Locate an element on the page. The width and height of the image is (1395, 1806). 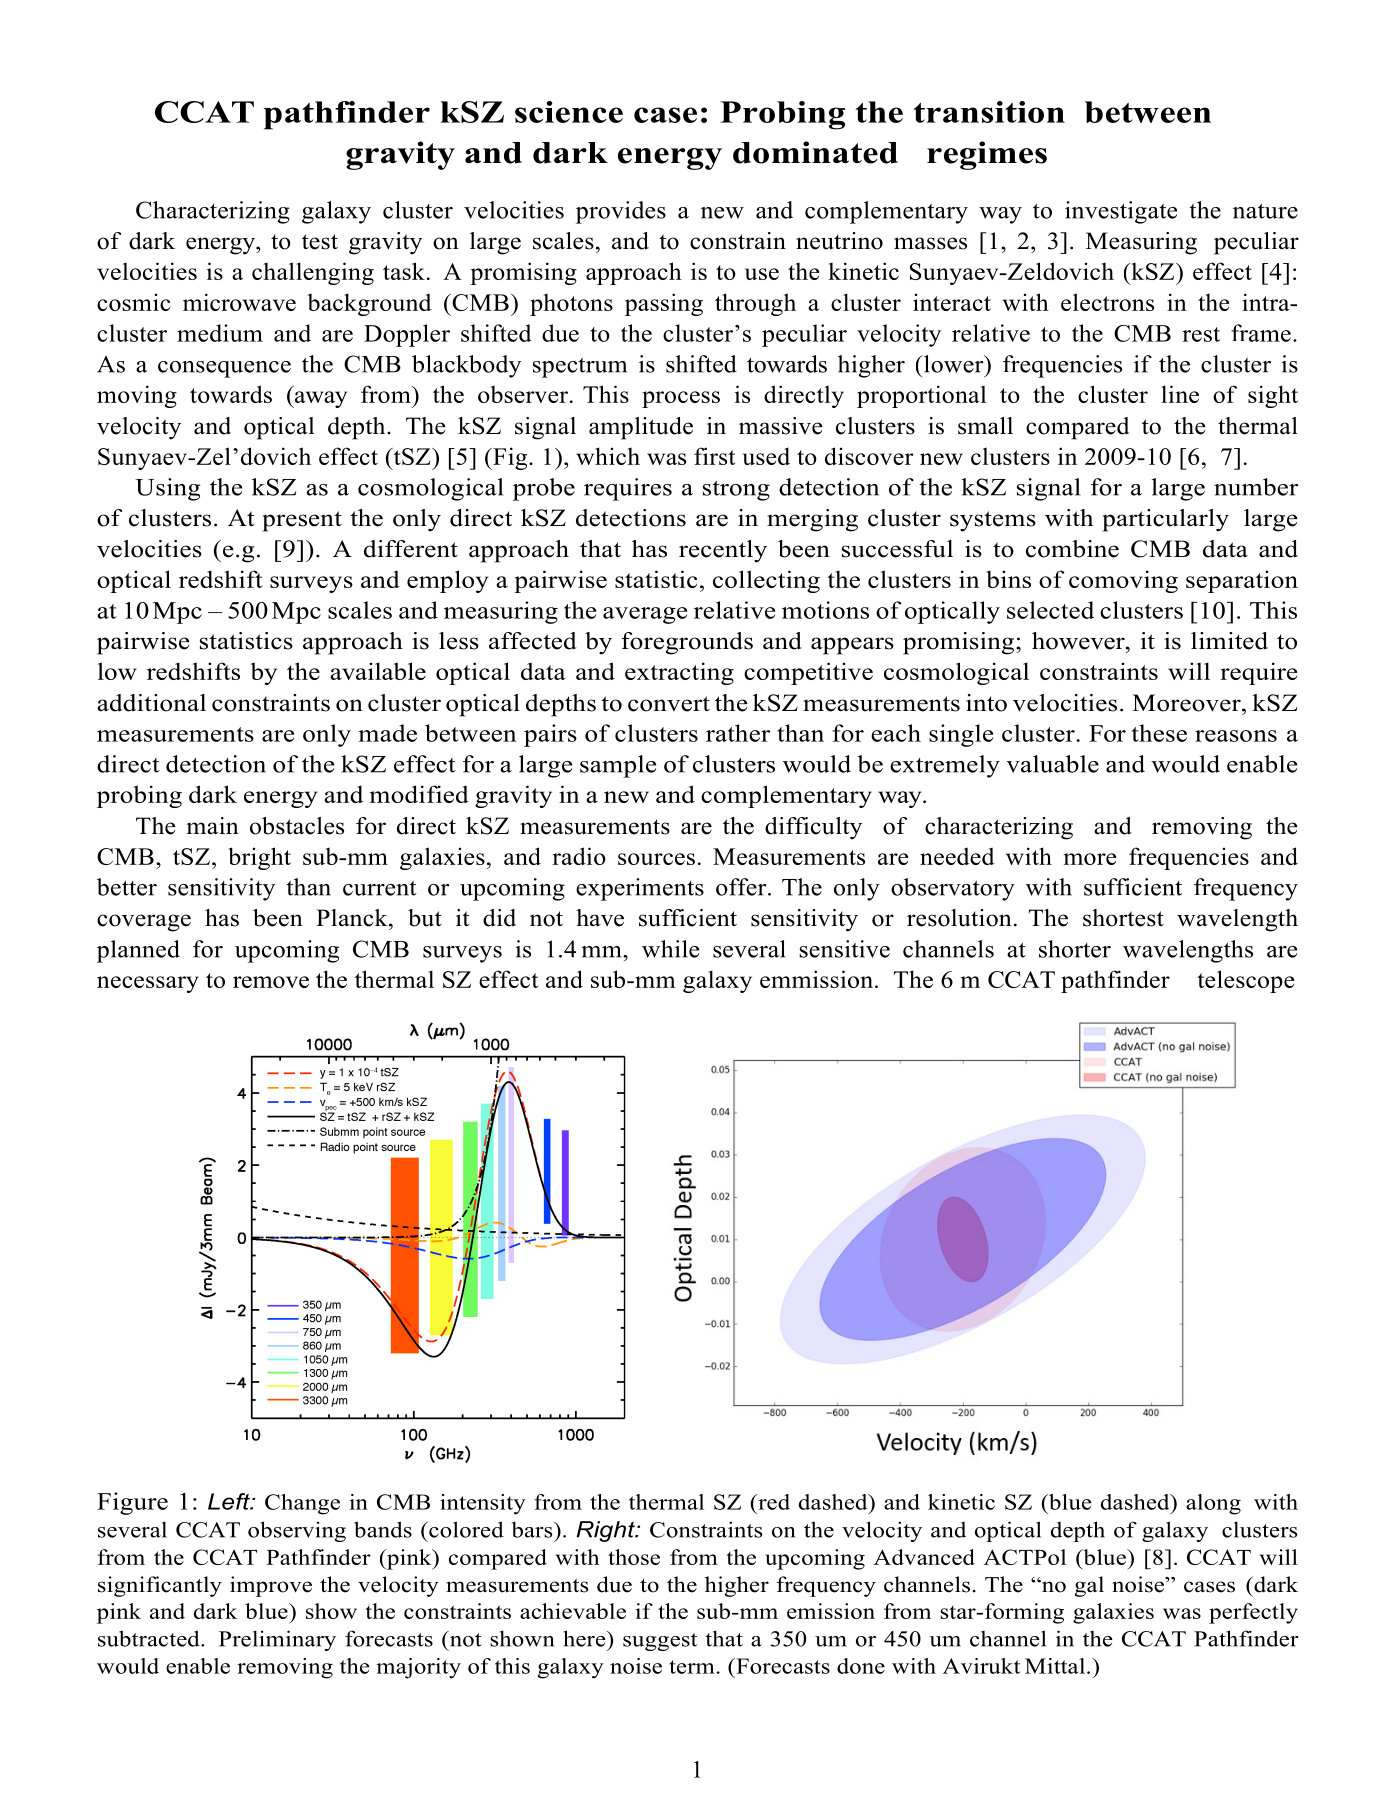
suggest is located at coordinates (660, 1642).
